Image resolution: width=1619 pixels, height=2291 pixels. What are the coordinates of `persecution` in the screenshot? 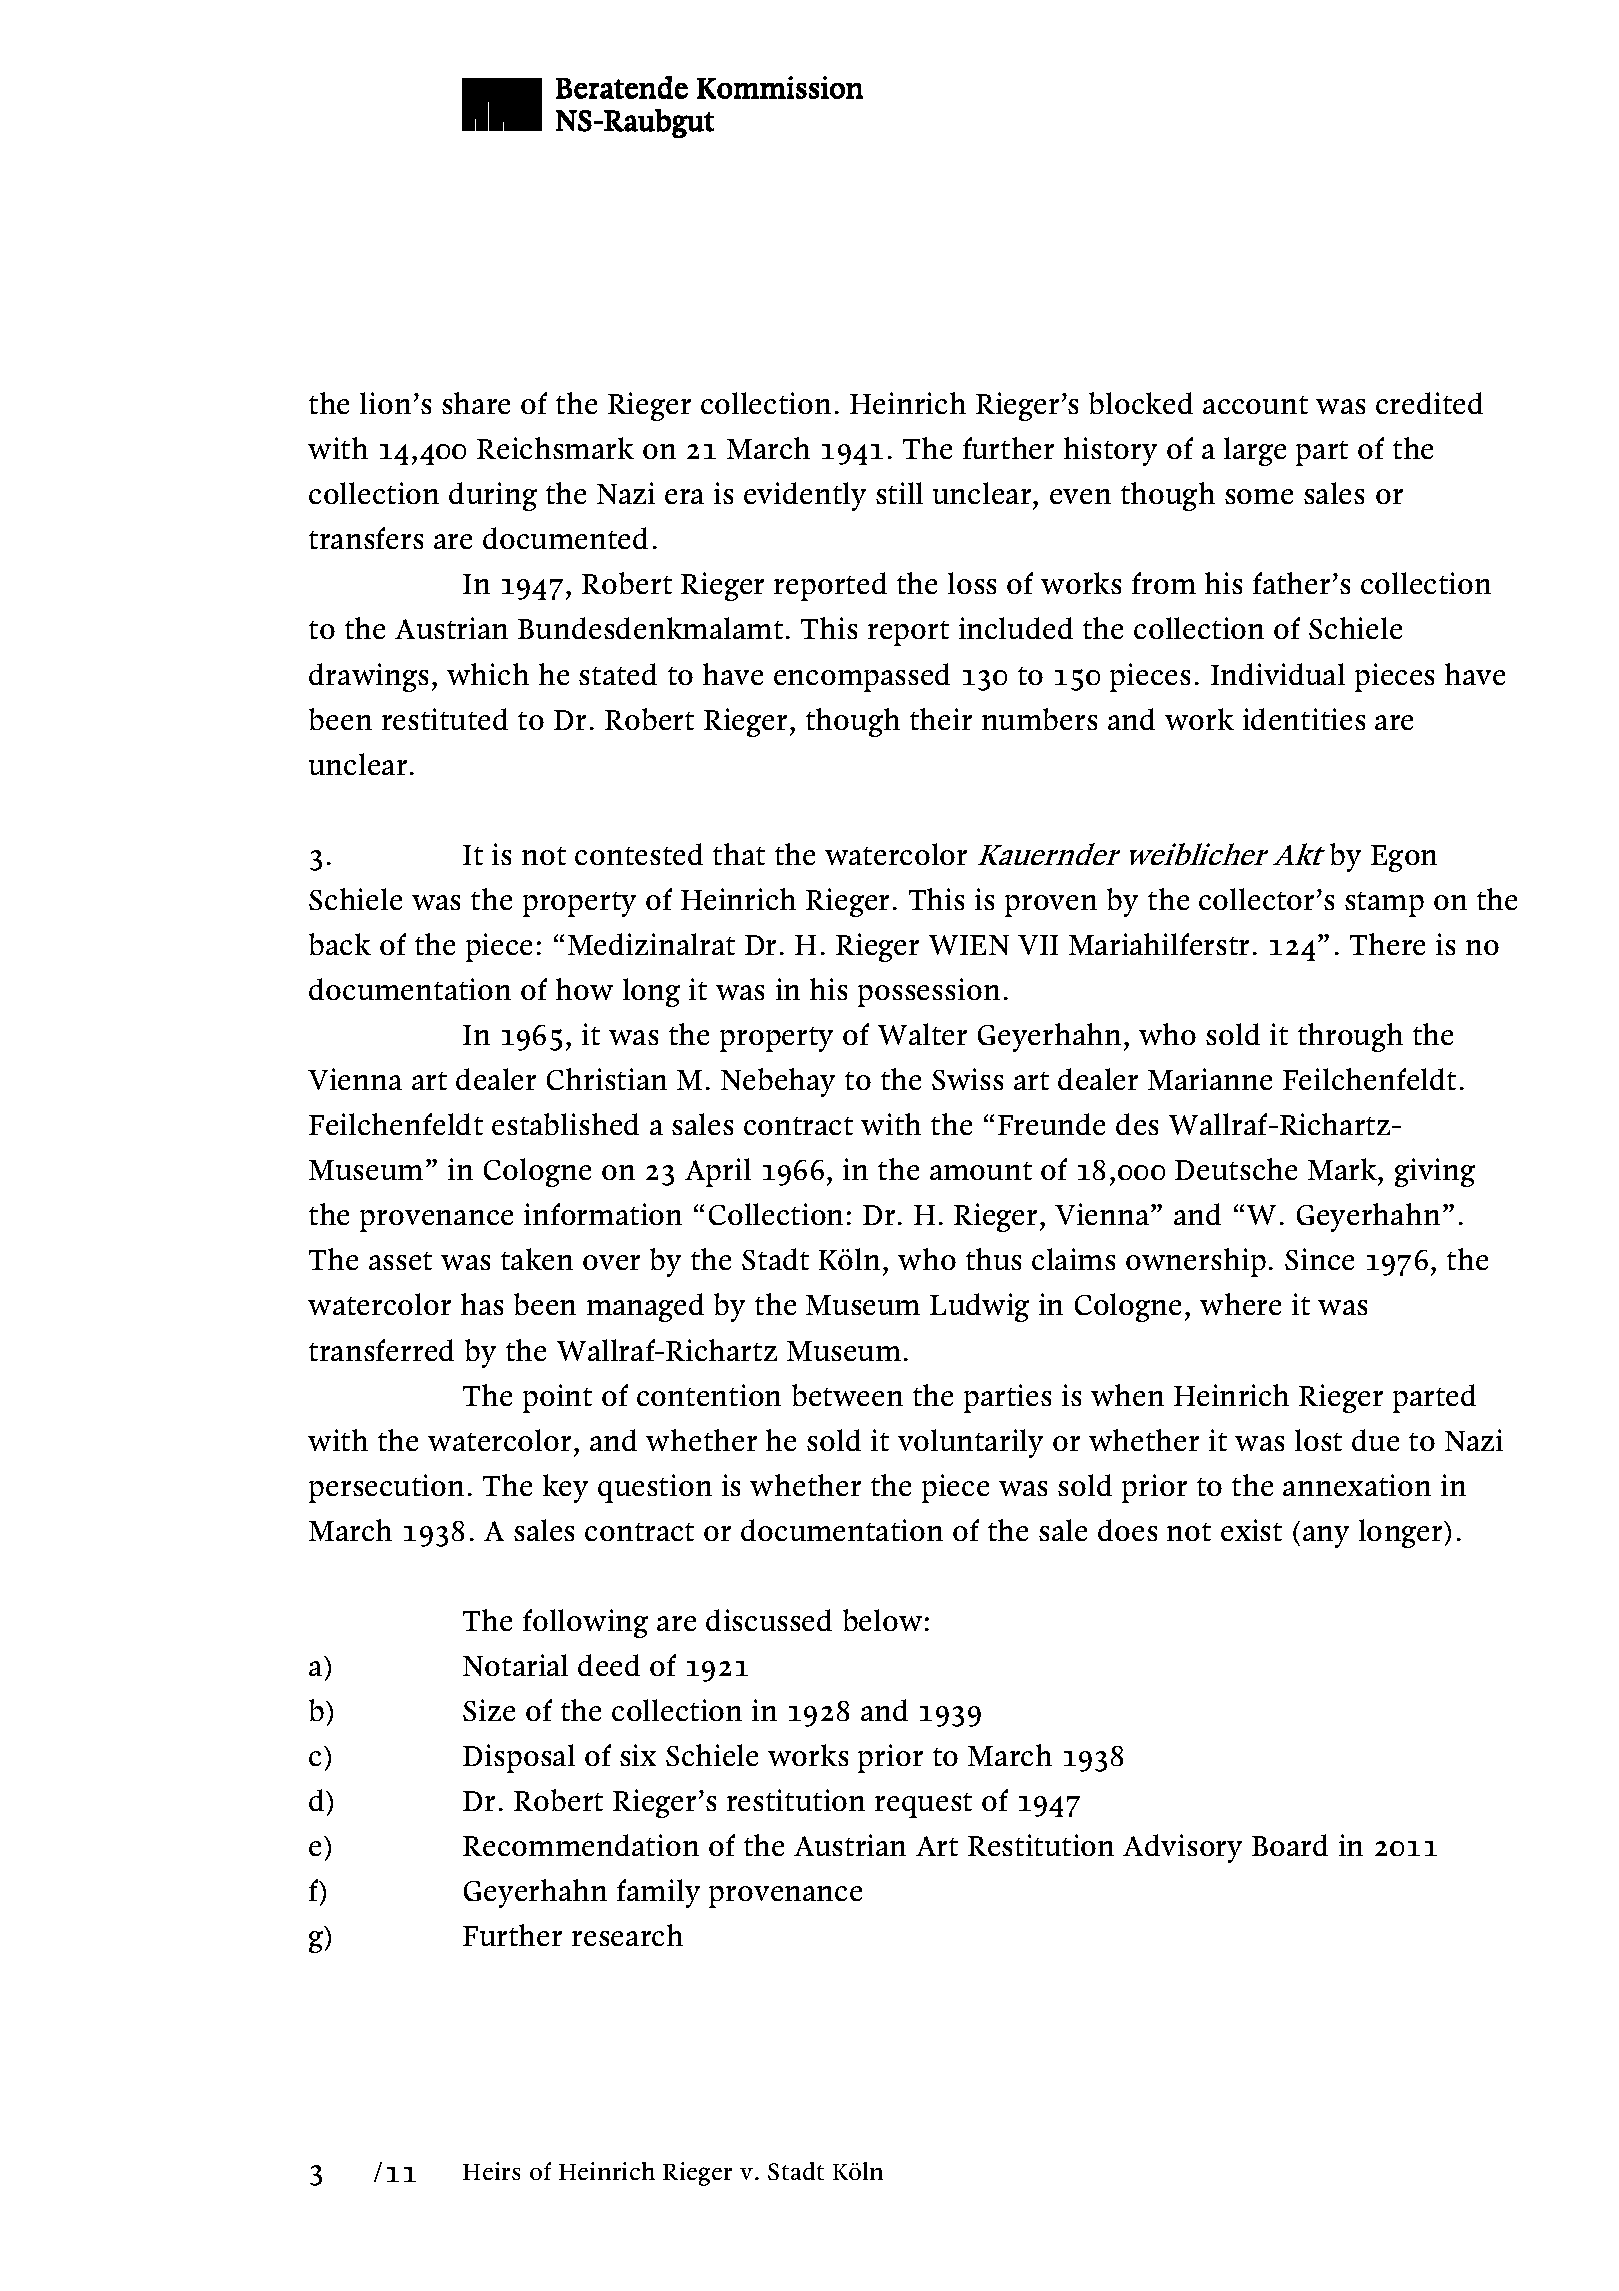 It's located at (386, 1488).
